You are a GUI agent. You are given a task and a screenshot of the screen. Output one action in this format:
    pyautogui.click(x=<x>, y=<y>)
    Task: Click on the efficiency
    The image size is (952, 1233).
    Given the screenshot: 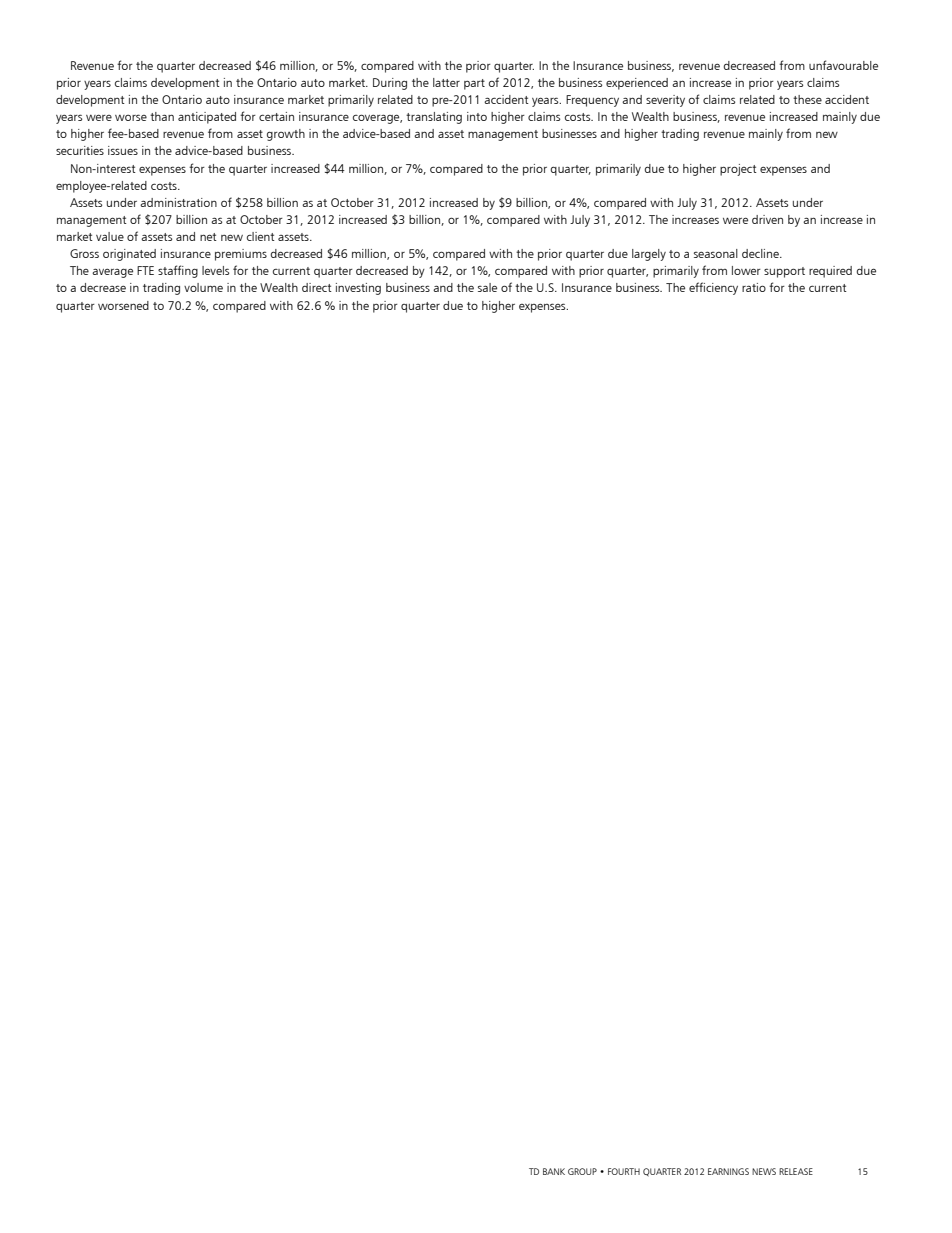 What is the action you would take?
    pyautogui.click(x=713, y=288)
